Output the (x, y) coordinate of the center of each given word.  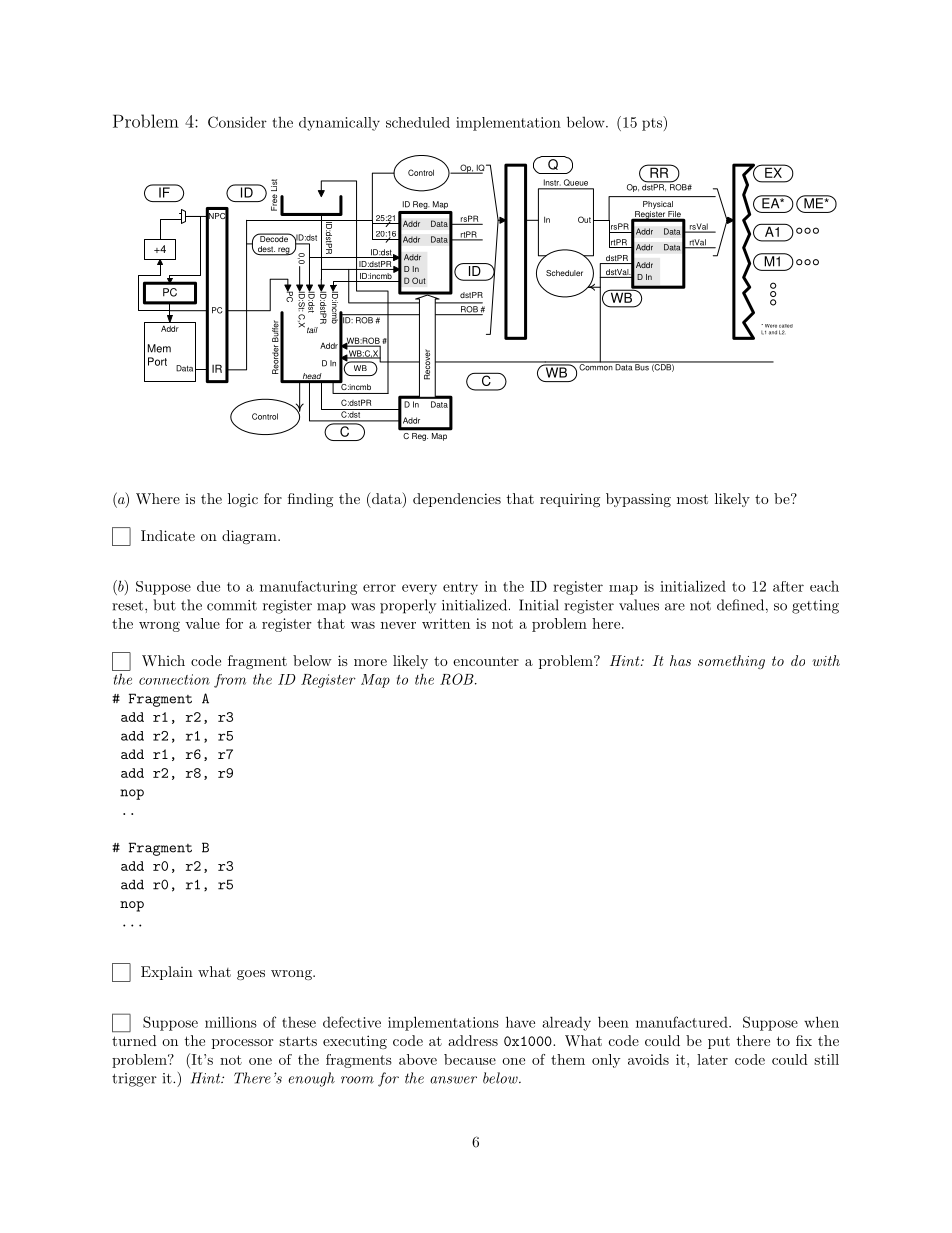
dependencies (457, 500)
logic (243, 500)
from (230, 681)
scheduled (418, 122)
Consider (237, 122)
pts (653, 123)
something (731, 662)
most (692, 499)
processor (242, 1044)
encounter (486, 661)
